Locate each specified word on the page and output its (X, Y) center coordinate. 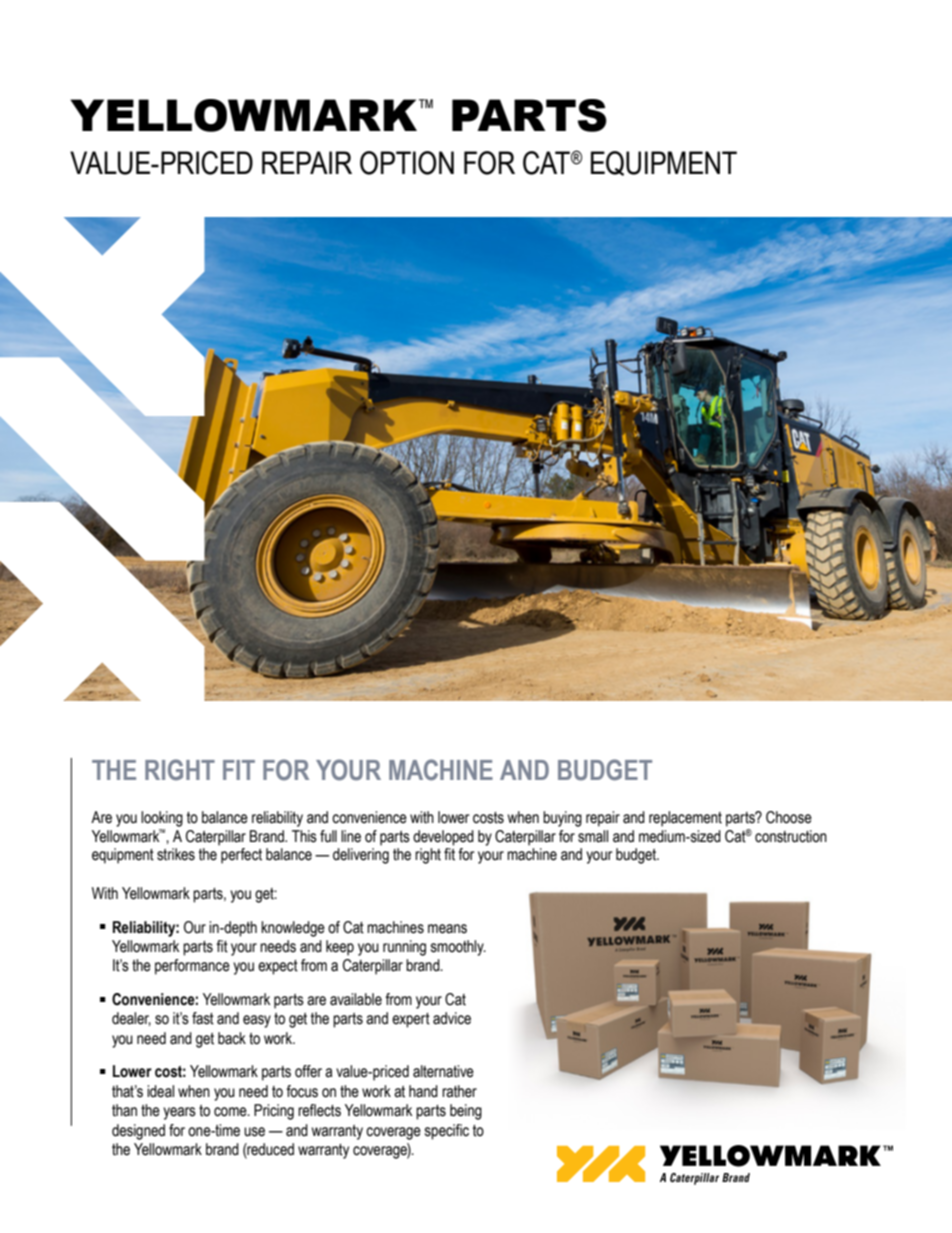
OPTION (407, 163)
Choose (789, 817)
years (179, 1113)
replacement (685, 819)
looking (162, 819)
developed (443, 838)
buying (562, 819)
